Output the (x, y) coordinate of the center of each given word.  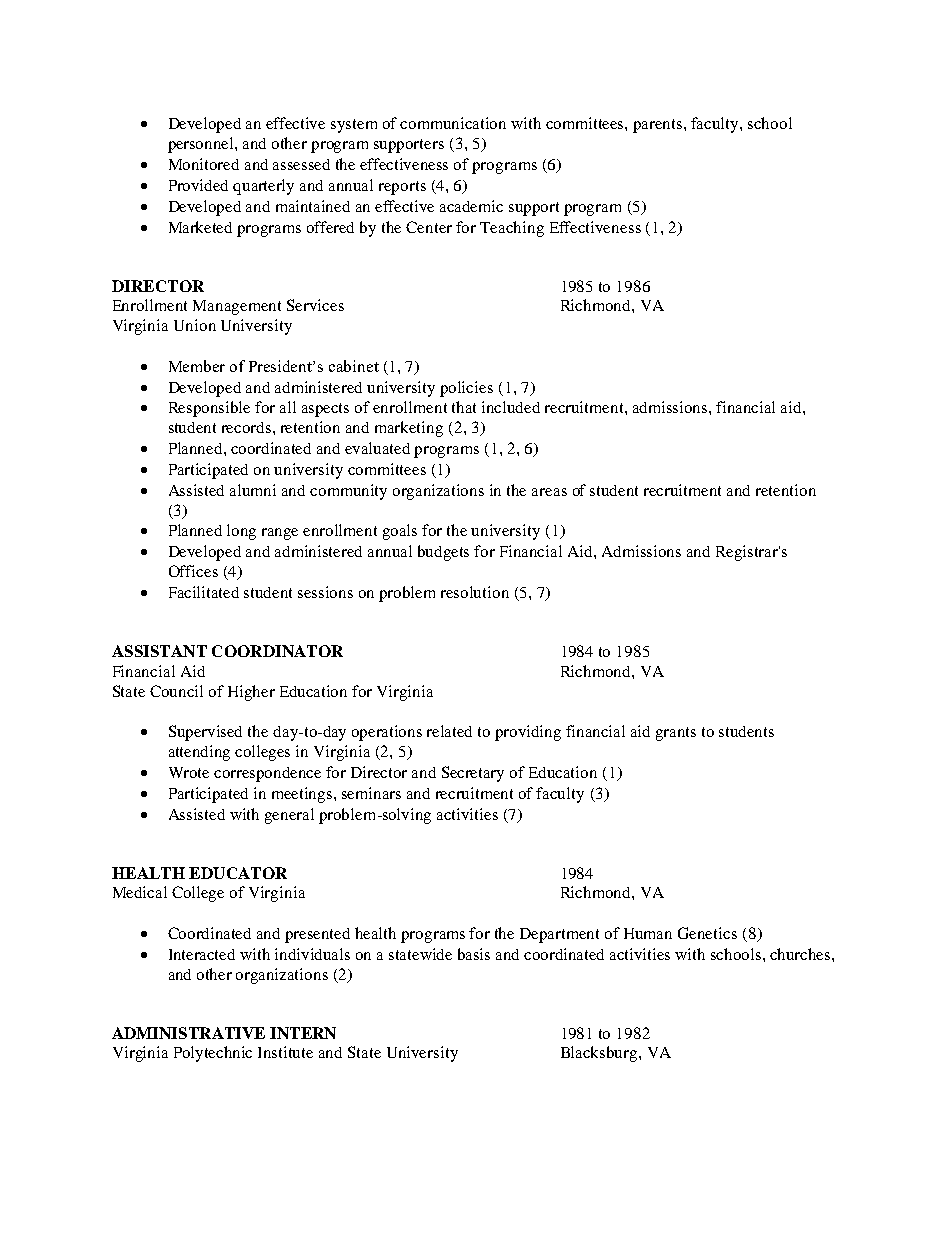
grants (676, 734)
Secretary (473, 774)
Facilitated (204, 592)
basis (474, 954)
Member (197, 366)
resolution (475, 592)
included (511, 407)
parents (659, 126)
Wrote (189, 772)
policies (466, 389)
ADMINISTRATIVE (188, 1033)
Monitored (204, 164)
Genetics (707, 933)
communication (453, 123)
